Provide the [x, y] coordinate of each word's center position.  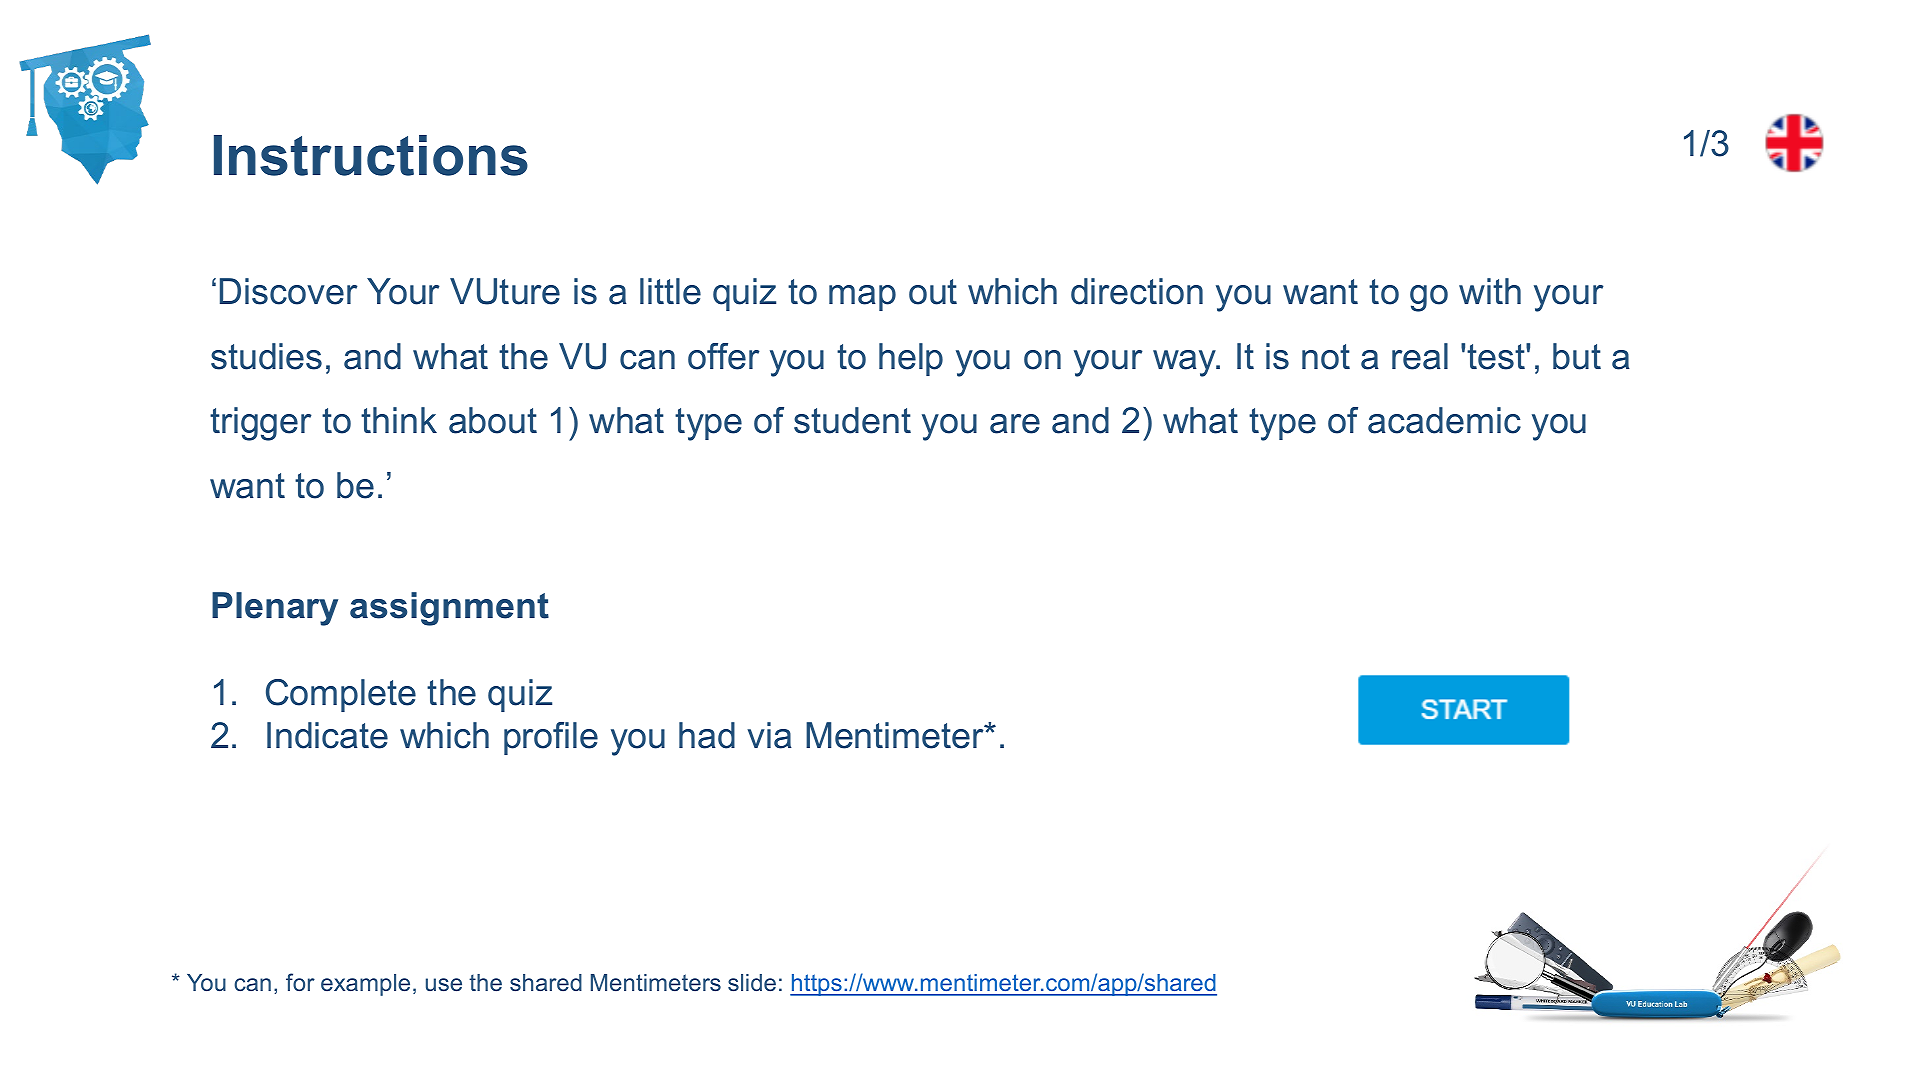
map [862, 298]
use [444, 984]
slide [752, 982]
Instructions [371, 155]
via [769, 735]
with [1490, 291]
